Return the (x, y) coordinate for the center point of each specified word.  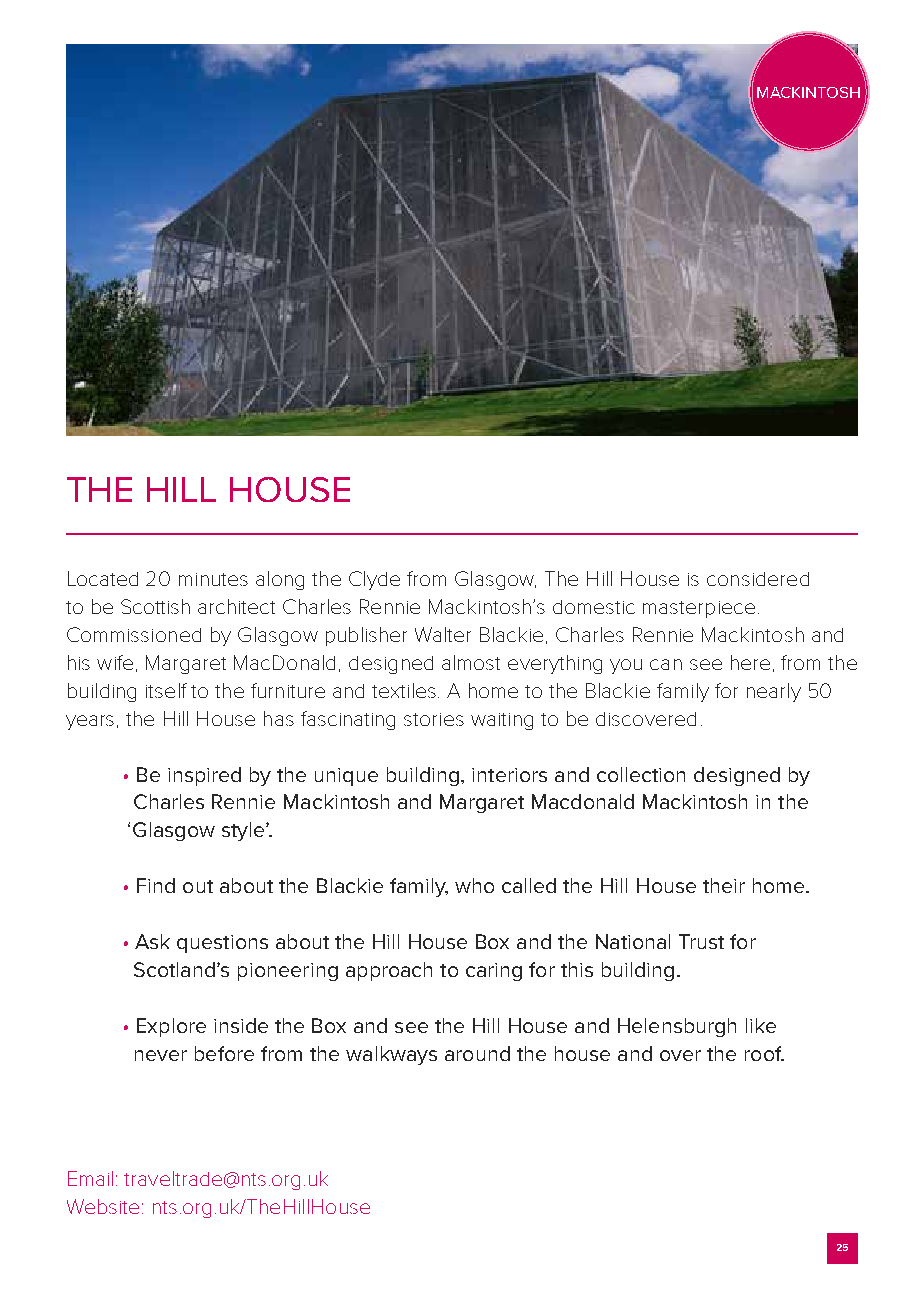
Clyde (374, 580)
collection (641, 774)
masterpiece (699, 609)
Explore (171, 1027)
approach (389, 971)
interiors (509, 775)
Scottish (155, 606)
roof (764, 1053)
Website (103, 1206)
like (761, 1025)
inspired (204, 776)
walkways (391, 1055)
